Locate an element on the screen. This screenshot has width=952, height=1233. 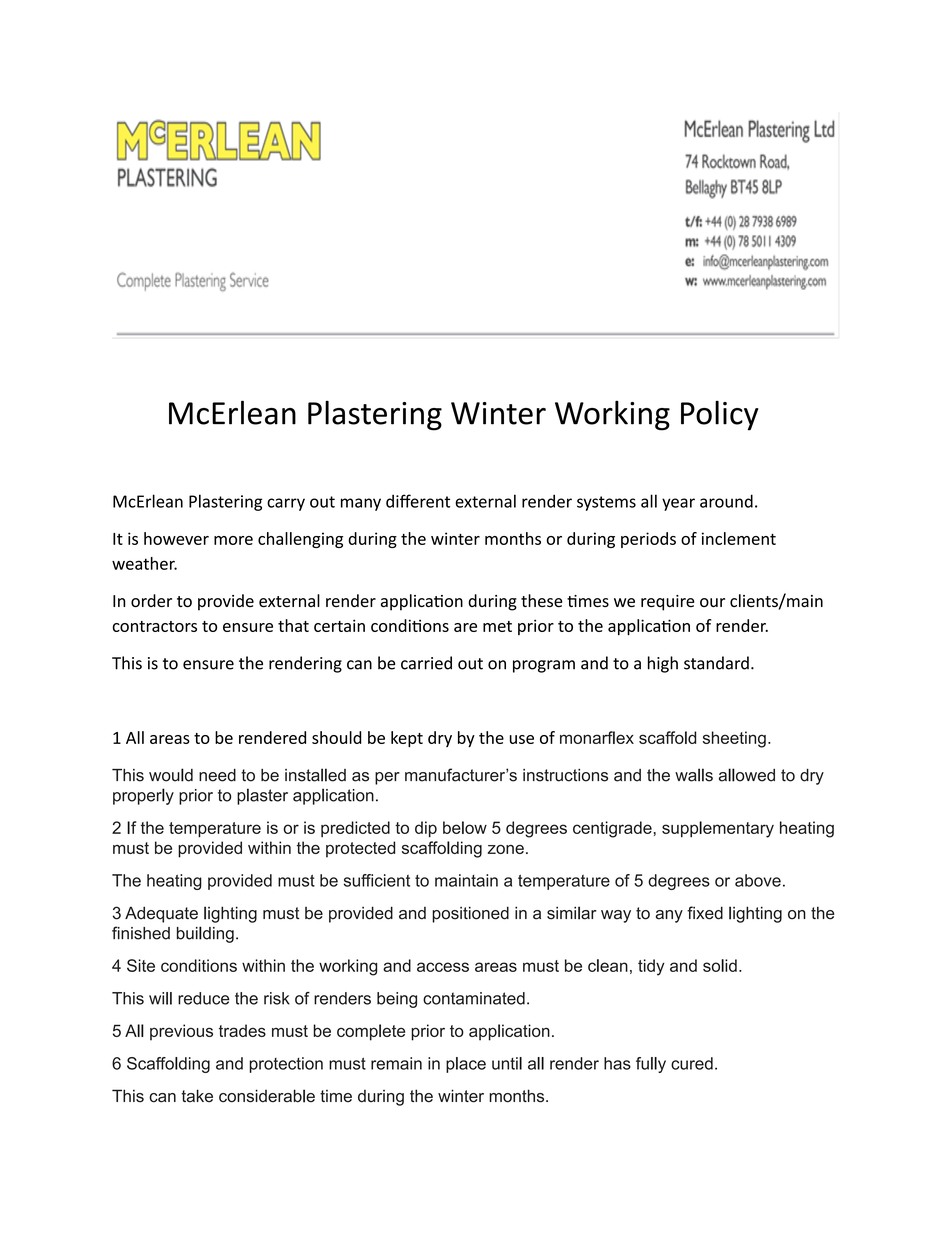
carry is located at coordinates (286, 504).
